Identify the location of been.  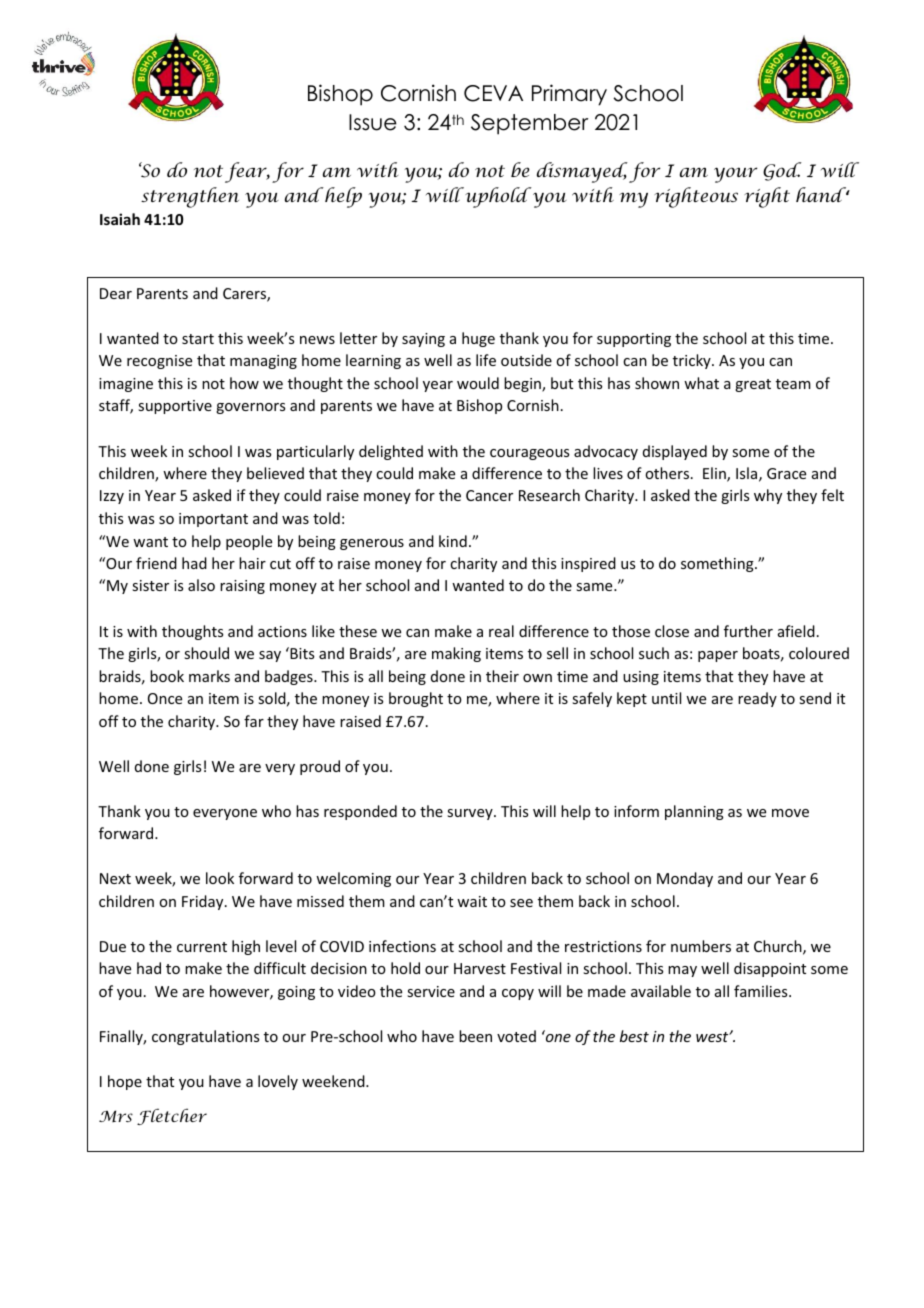
(475, 1036).
